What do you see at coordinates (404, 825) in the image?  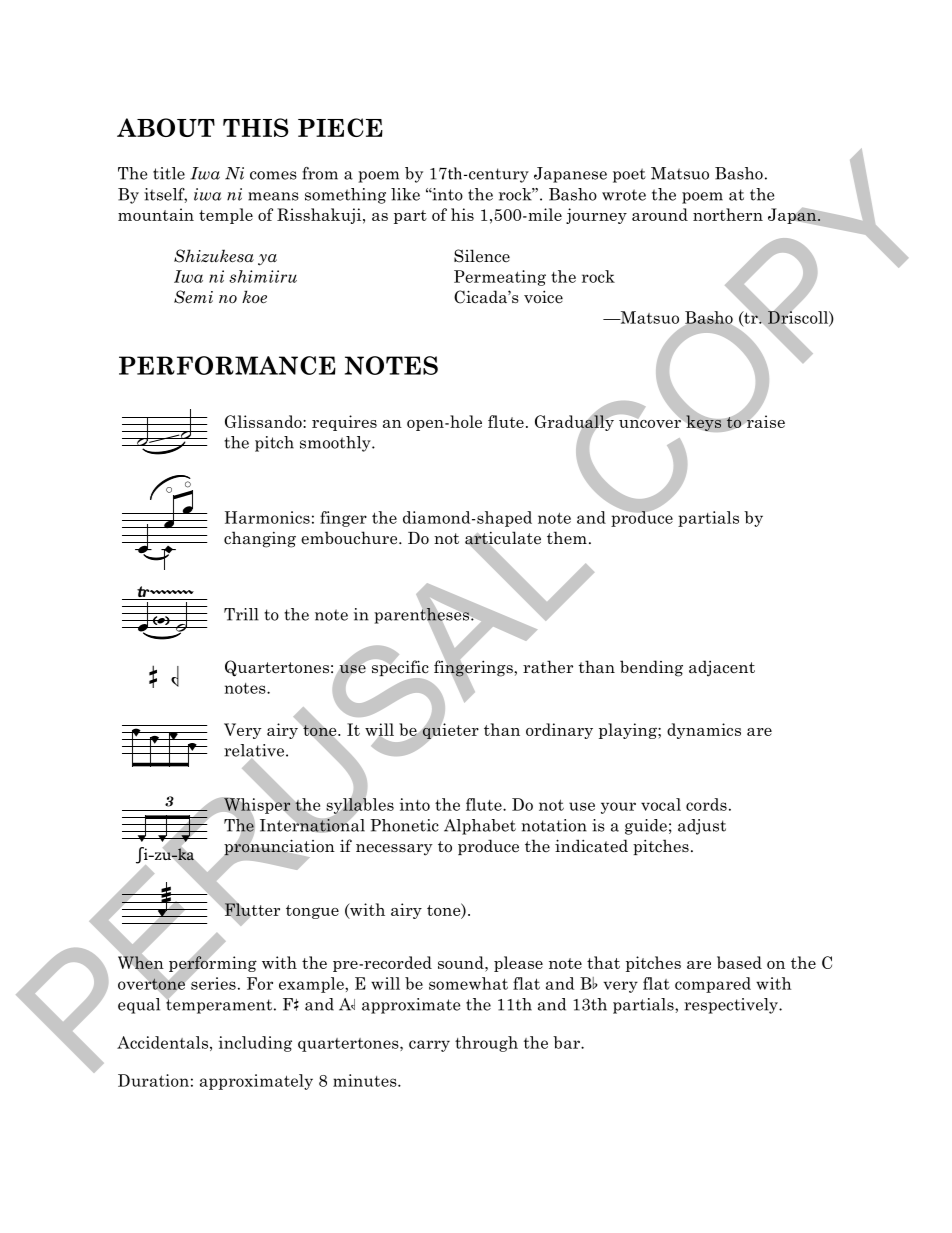 I see `Phonetic` at bounding box center [404, 825].
